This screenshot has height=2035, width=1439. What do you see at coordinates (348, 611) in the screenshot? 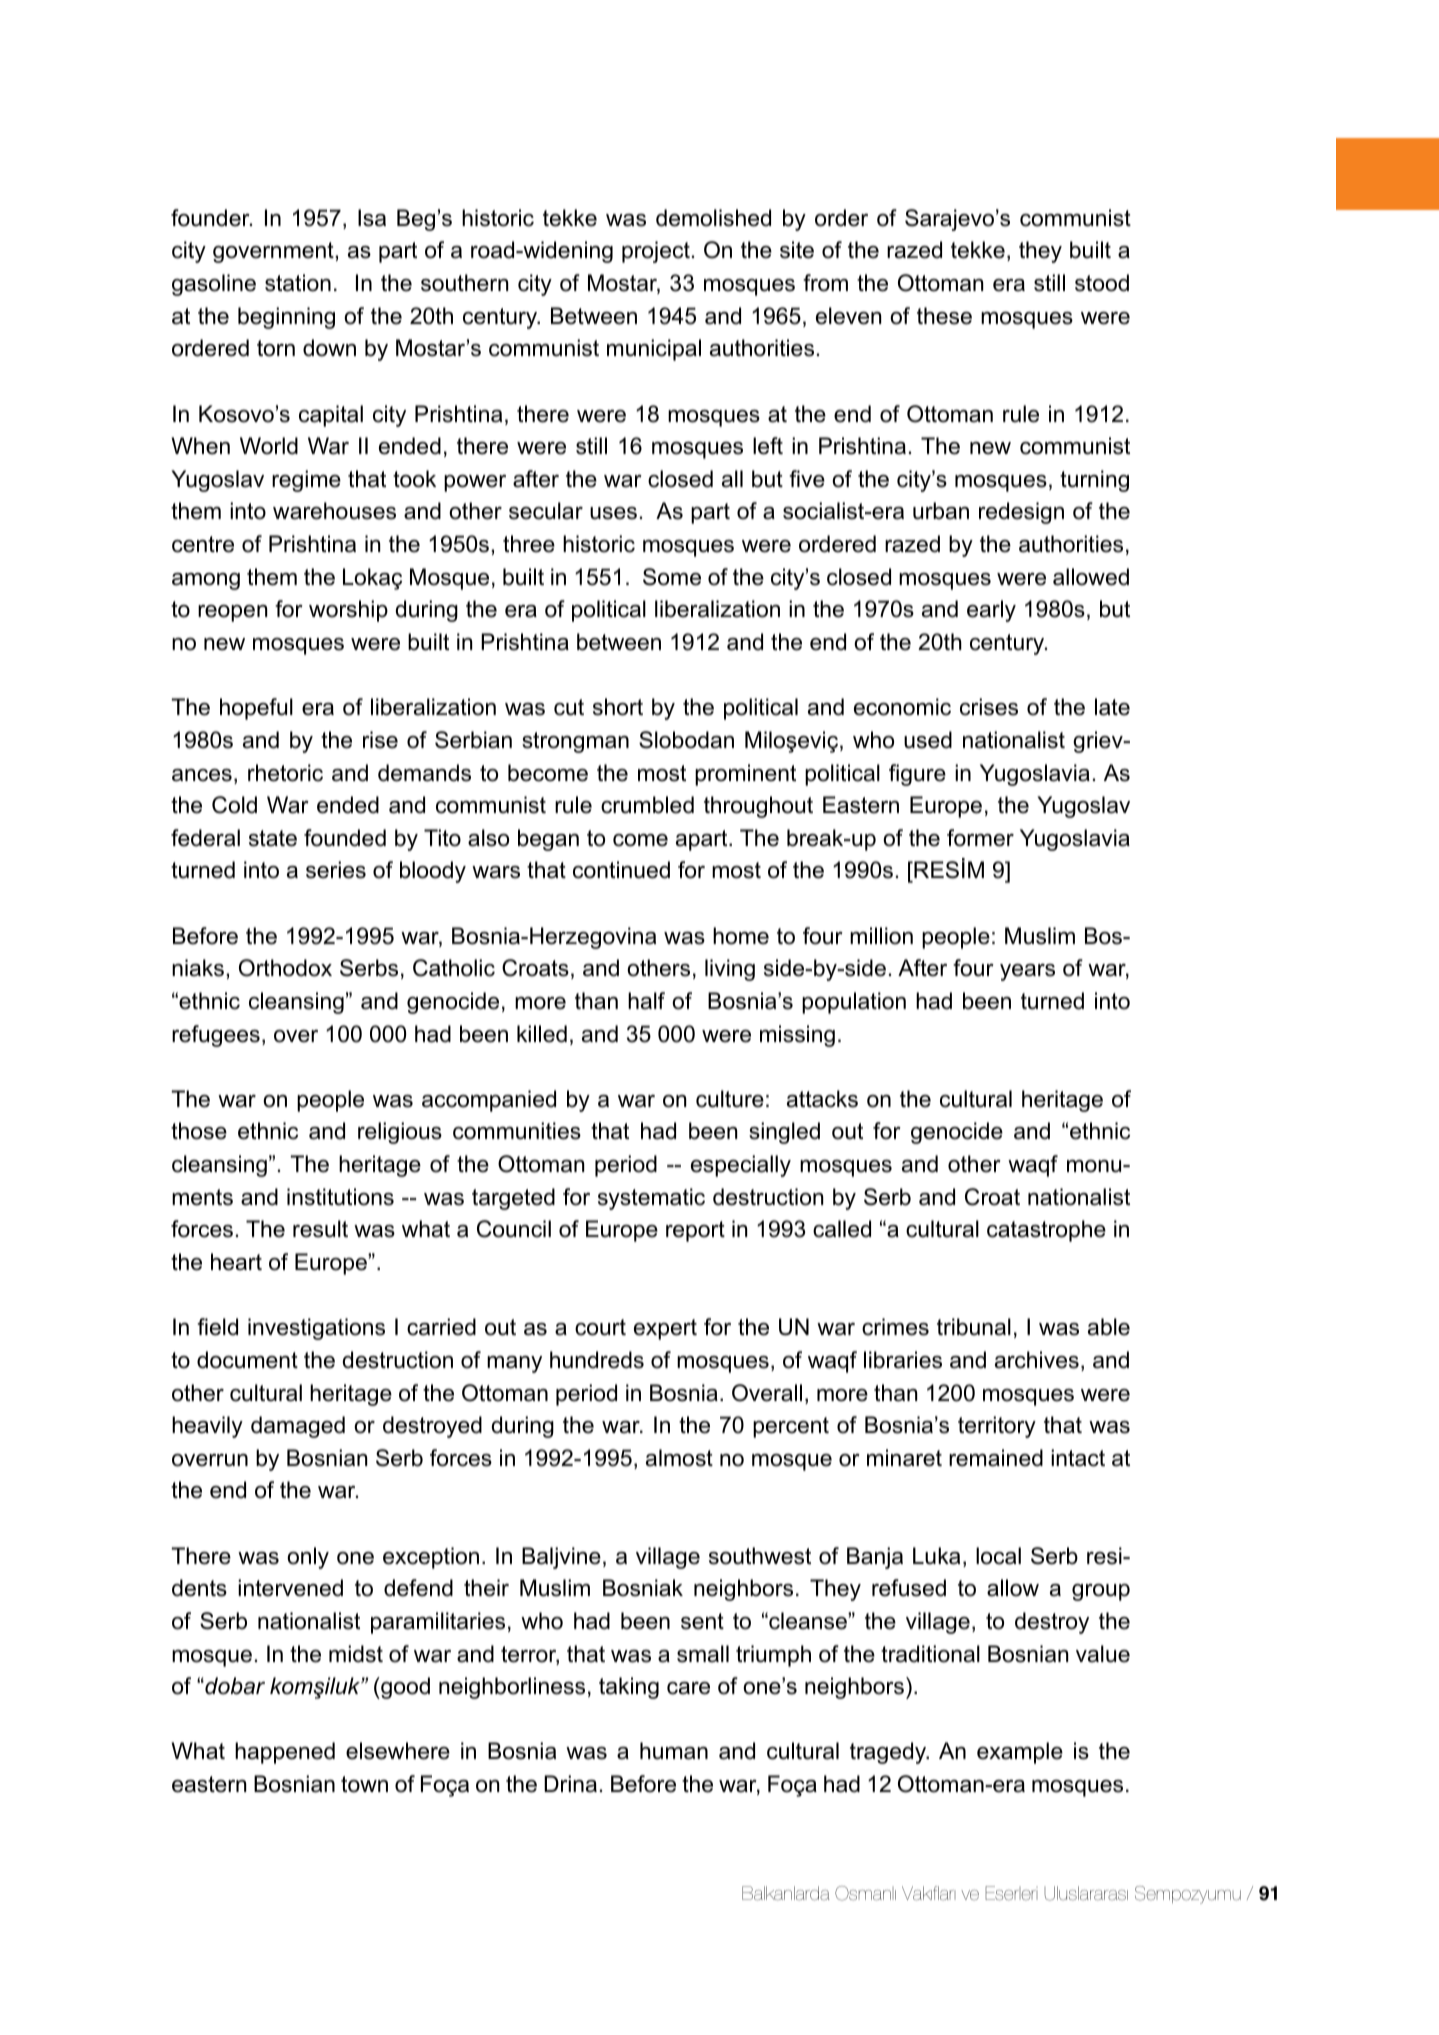
I see `worship` at bounding box center [348, 611].
